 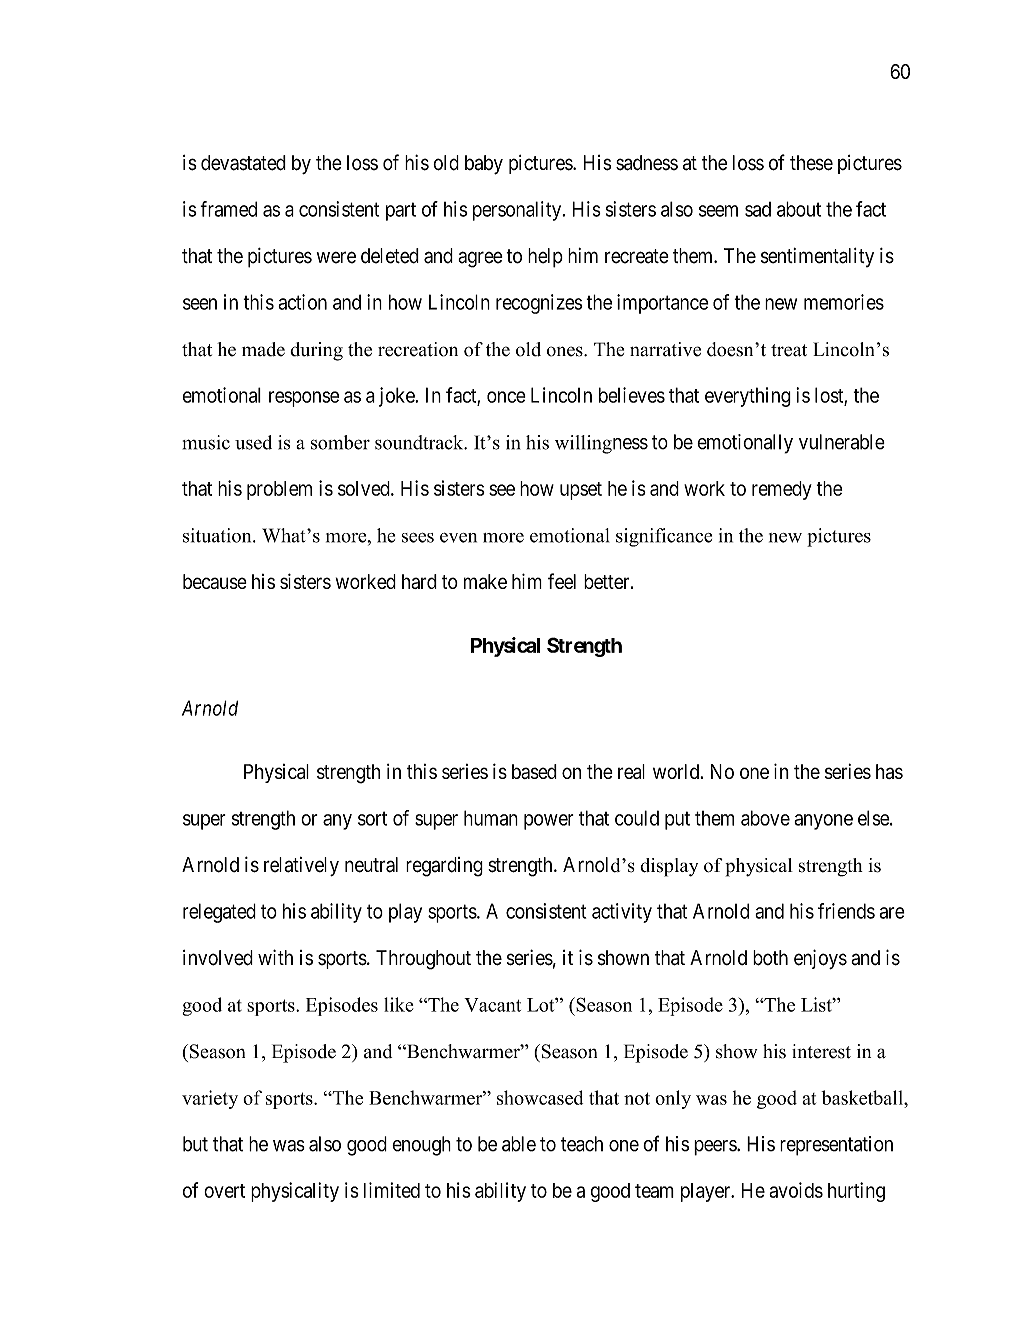 What do you see at coordinates (228, 209) in the document?
I see `framed` at bounding box center [228, 209].
